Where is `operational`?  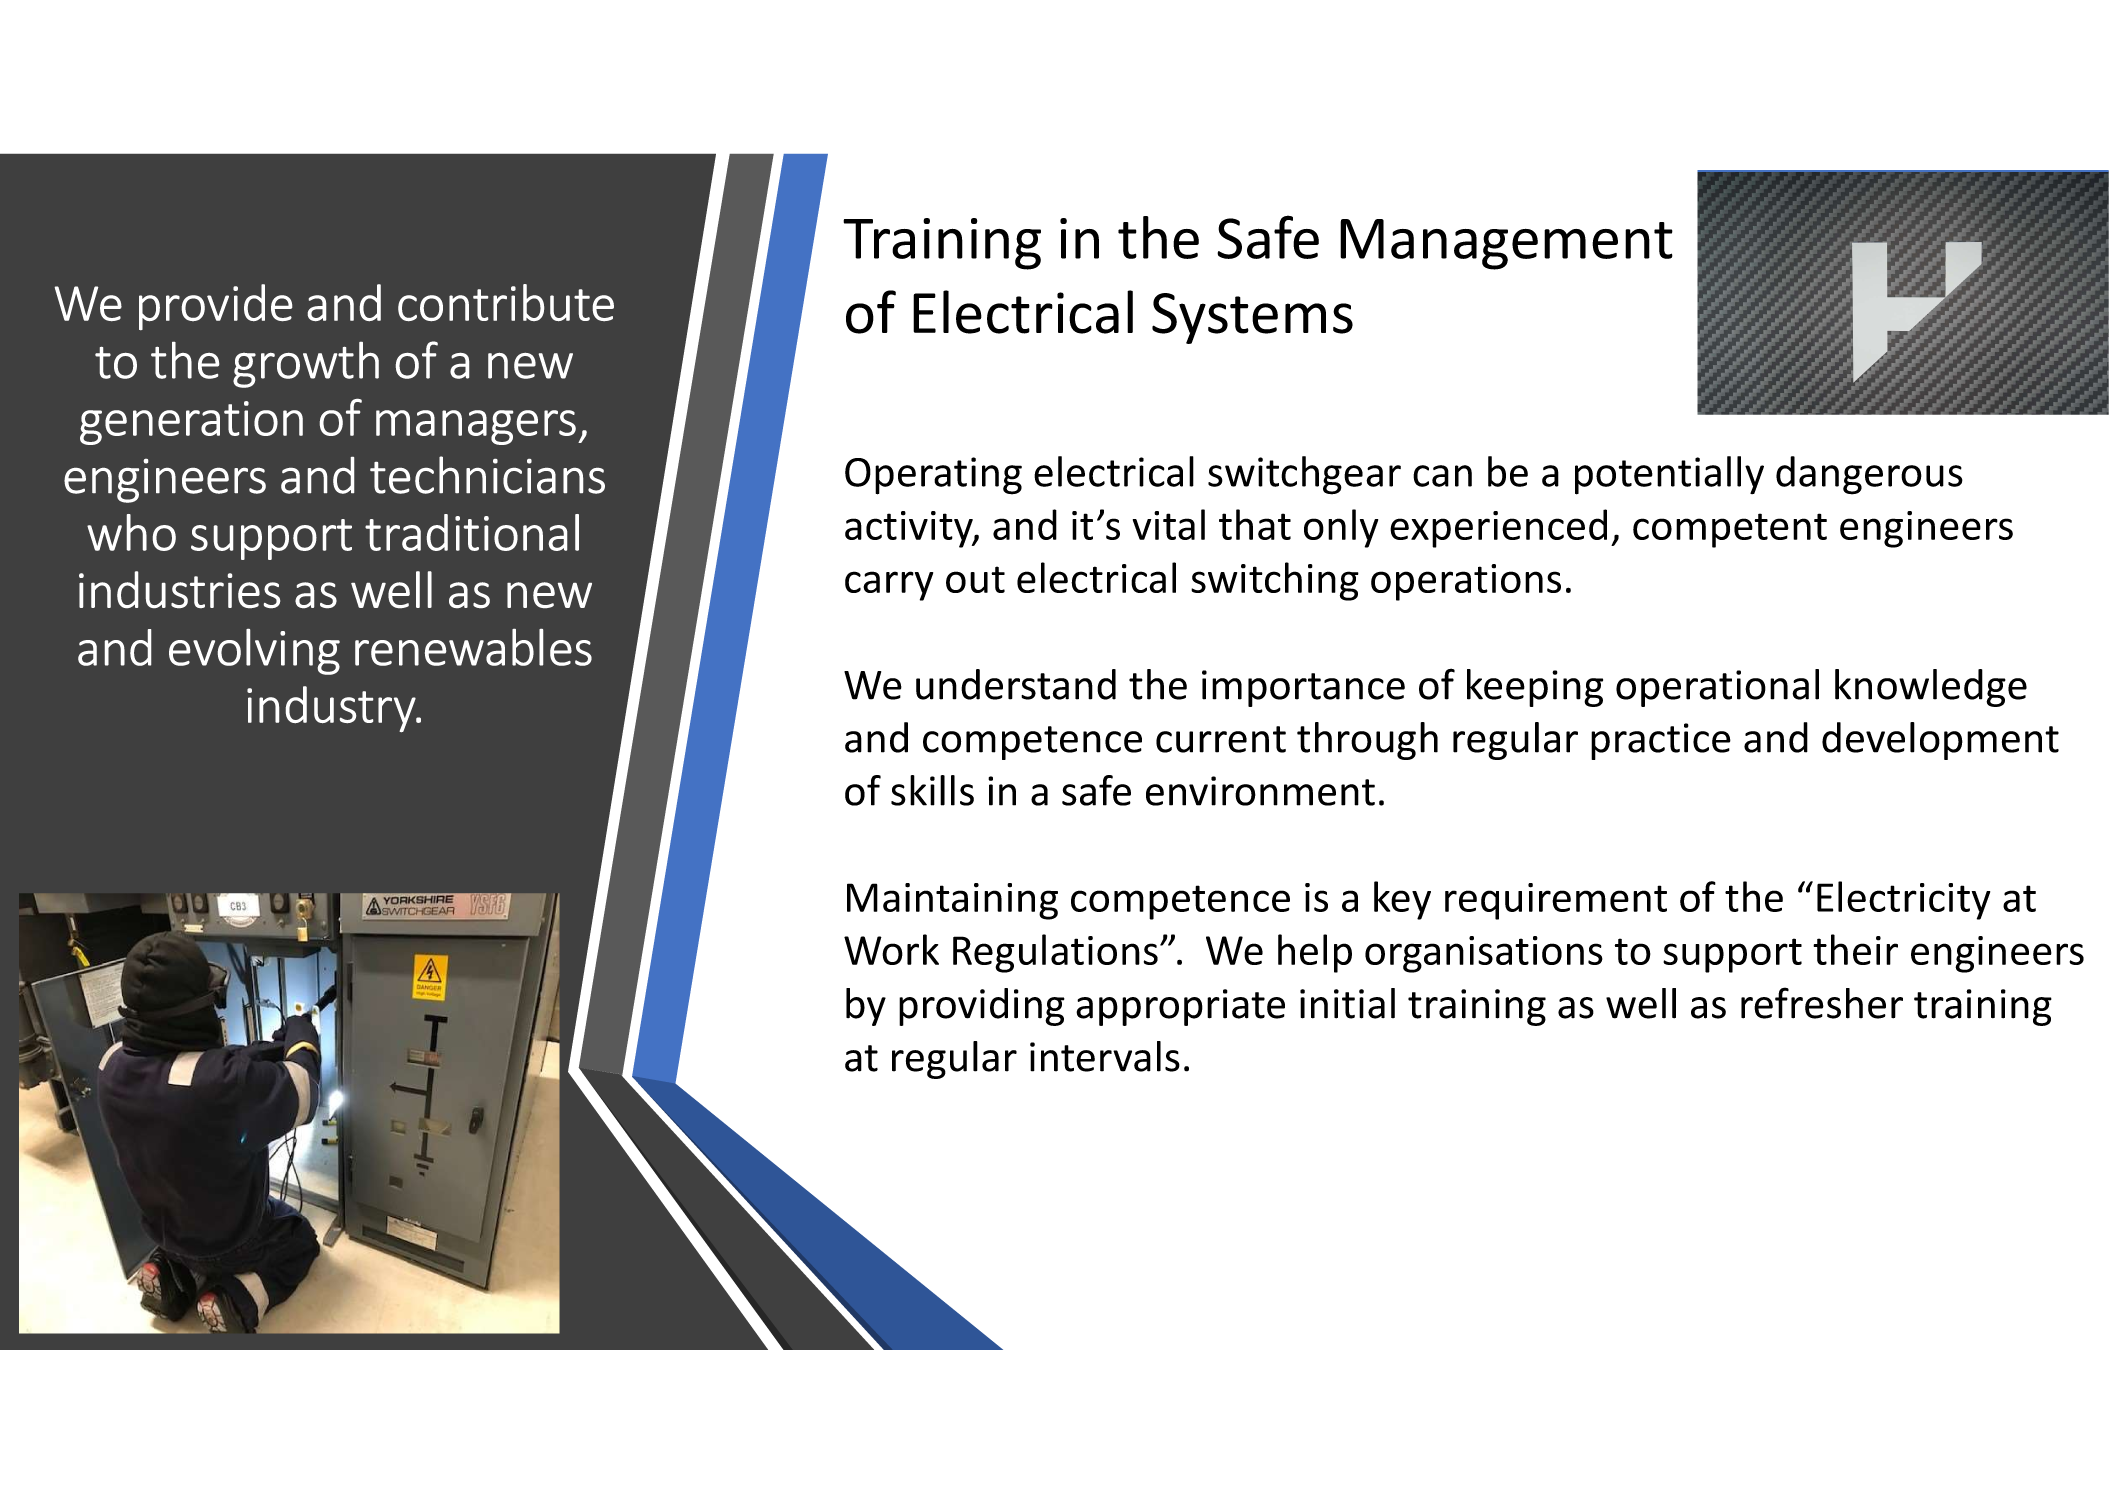
operational is located at coordinates (1717, 688).
